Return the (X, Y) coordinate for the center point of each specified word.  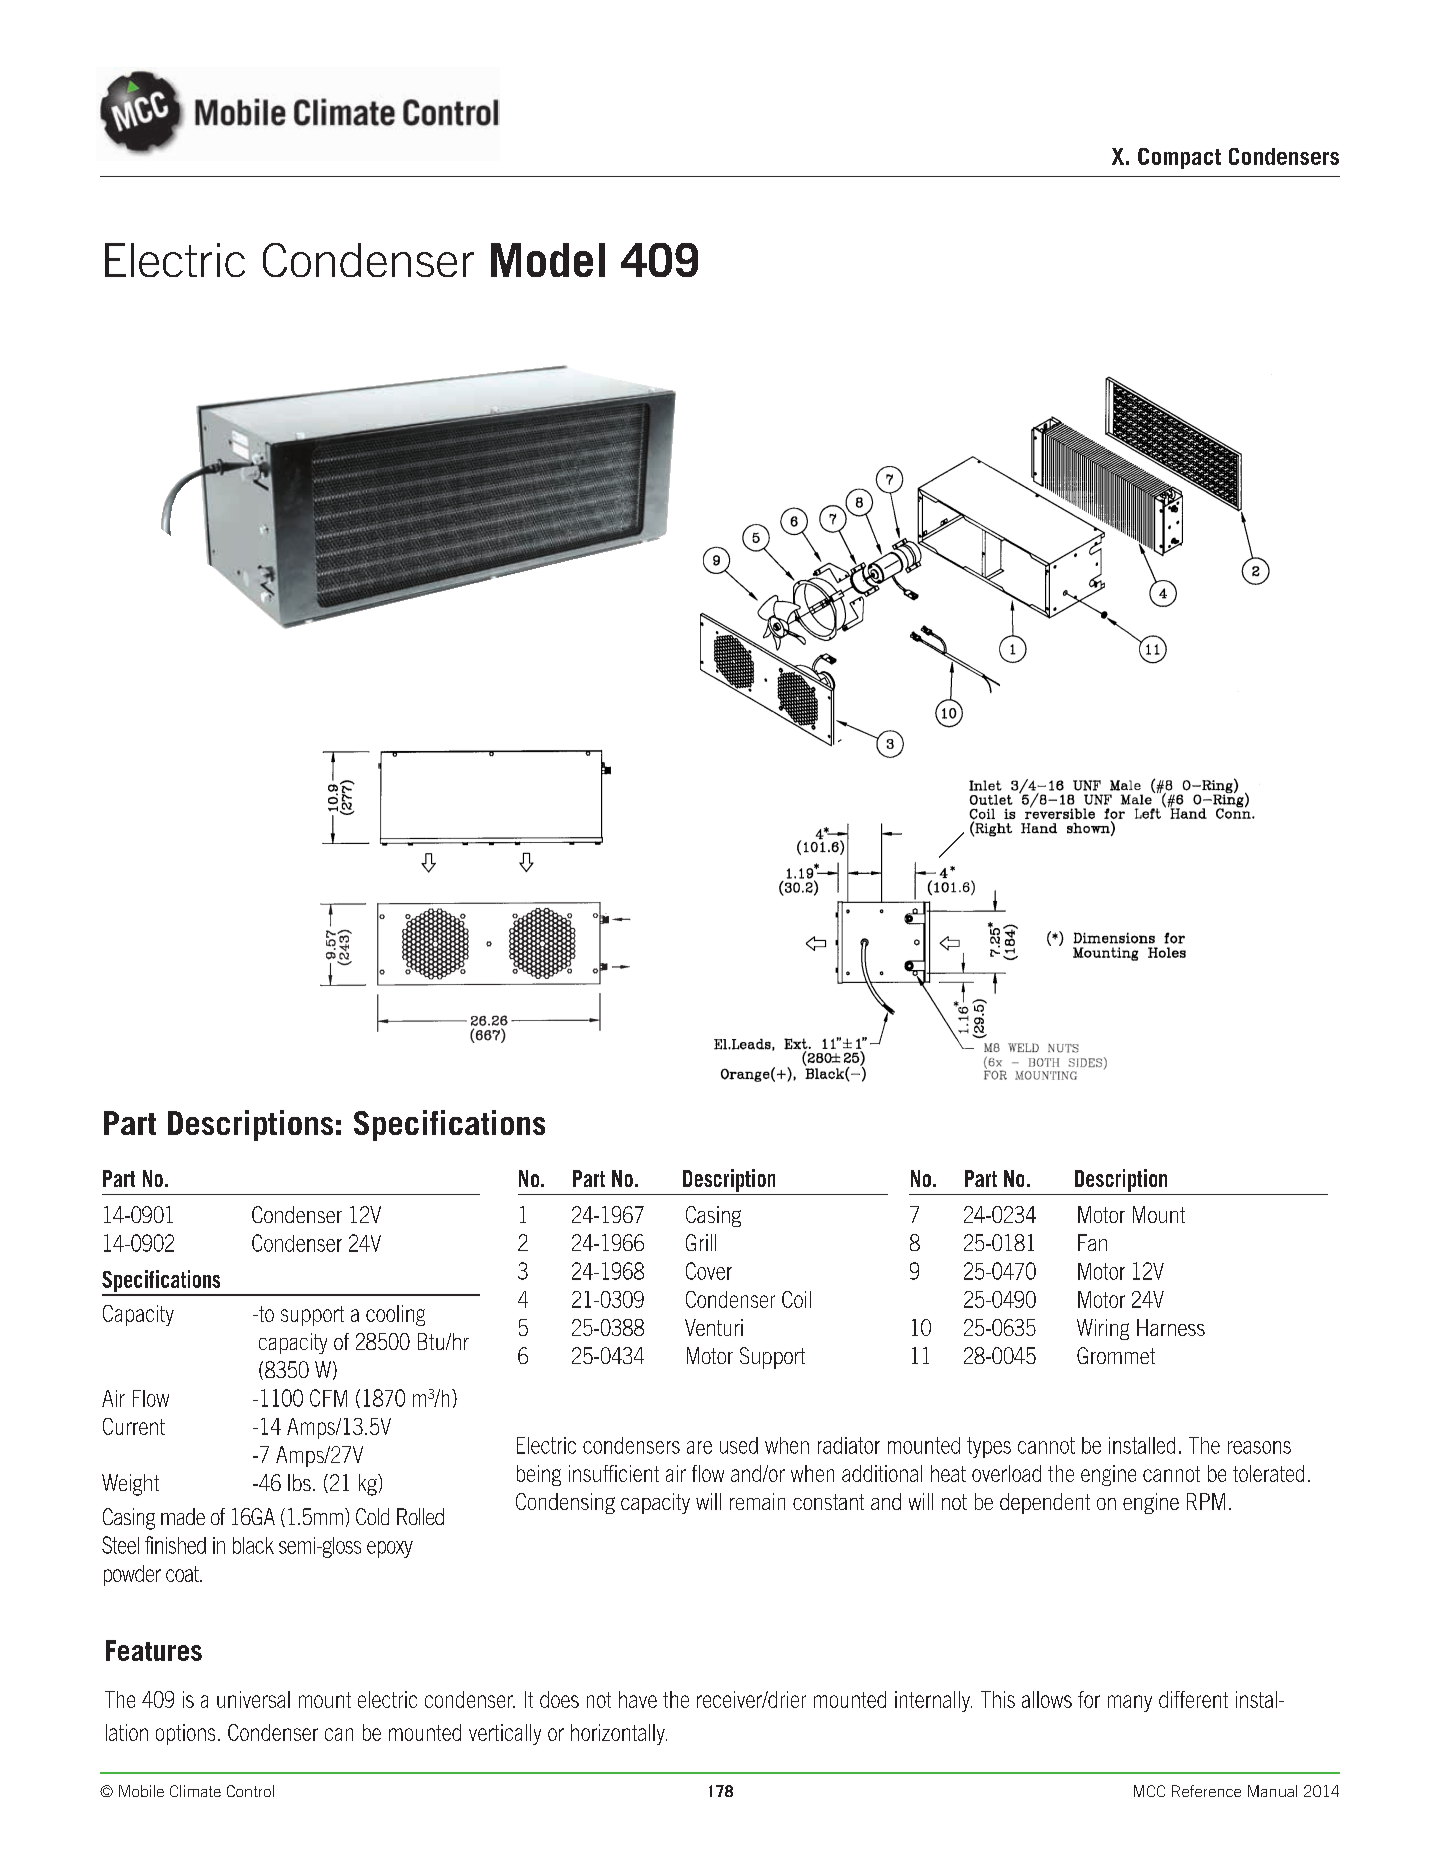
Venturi (714, 1327)
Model (548, 260)
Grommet (1116, 1355)
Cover (709, 1271)
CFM (328, 1398)
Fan (1092, 1242)
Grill (701, 1242)
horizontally (619, 1734)
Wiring (1103, 1329)
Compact (1179, 158)
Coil (796, 1299)
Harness (1171, 1327)
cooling (395, 1315)
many (1130, 1703)
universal (253, 1699)
